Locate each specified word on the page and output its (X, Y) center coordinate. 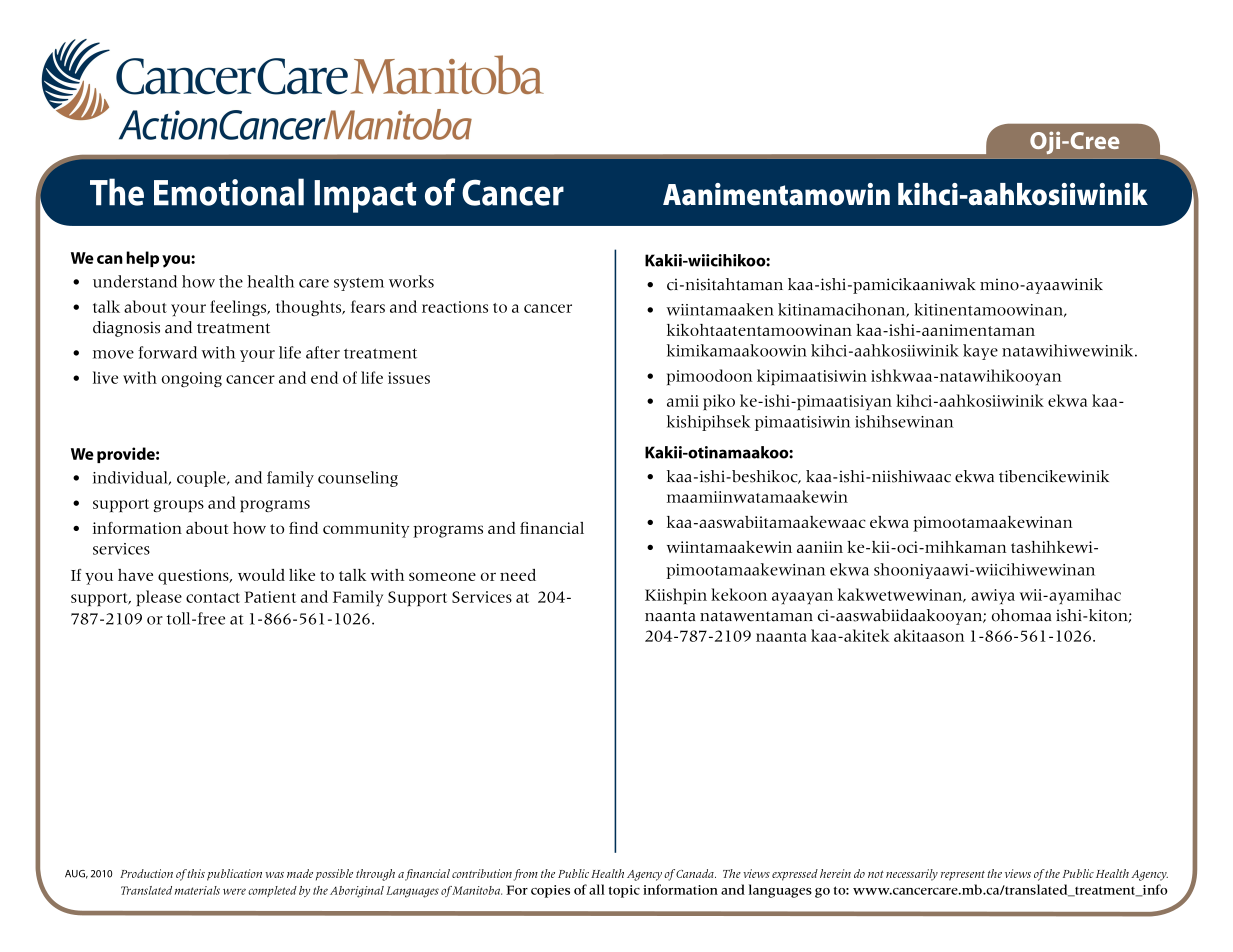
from (525, 875)
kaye (980, 352)
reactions (455, 307)
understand (135, 281)
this (196, 873)
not (876, 874)
